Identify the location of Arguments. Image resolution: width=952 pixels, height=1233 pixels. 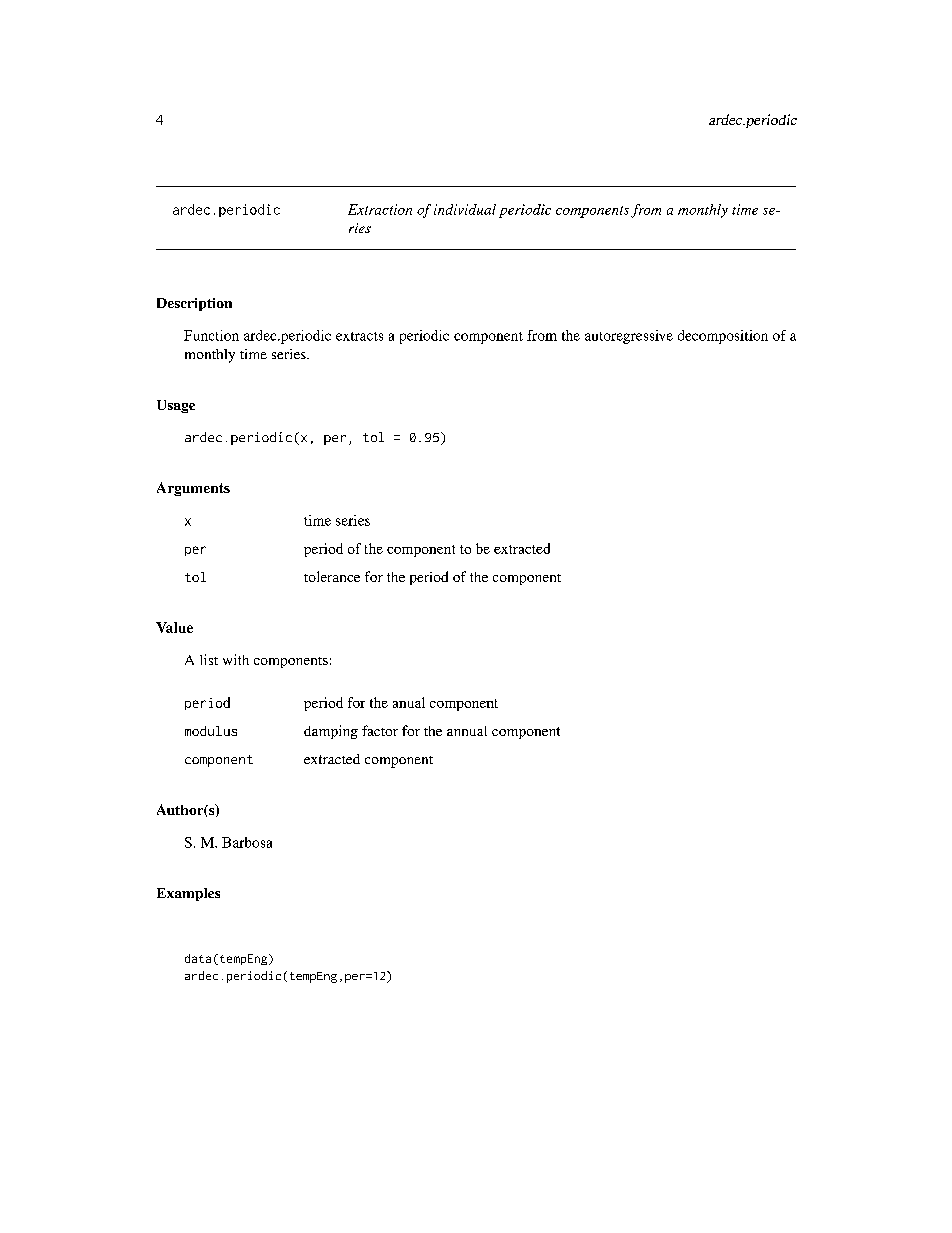
(193, 489).
